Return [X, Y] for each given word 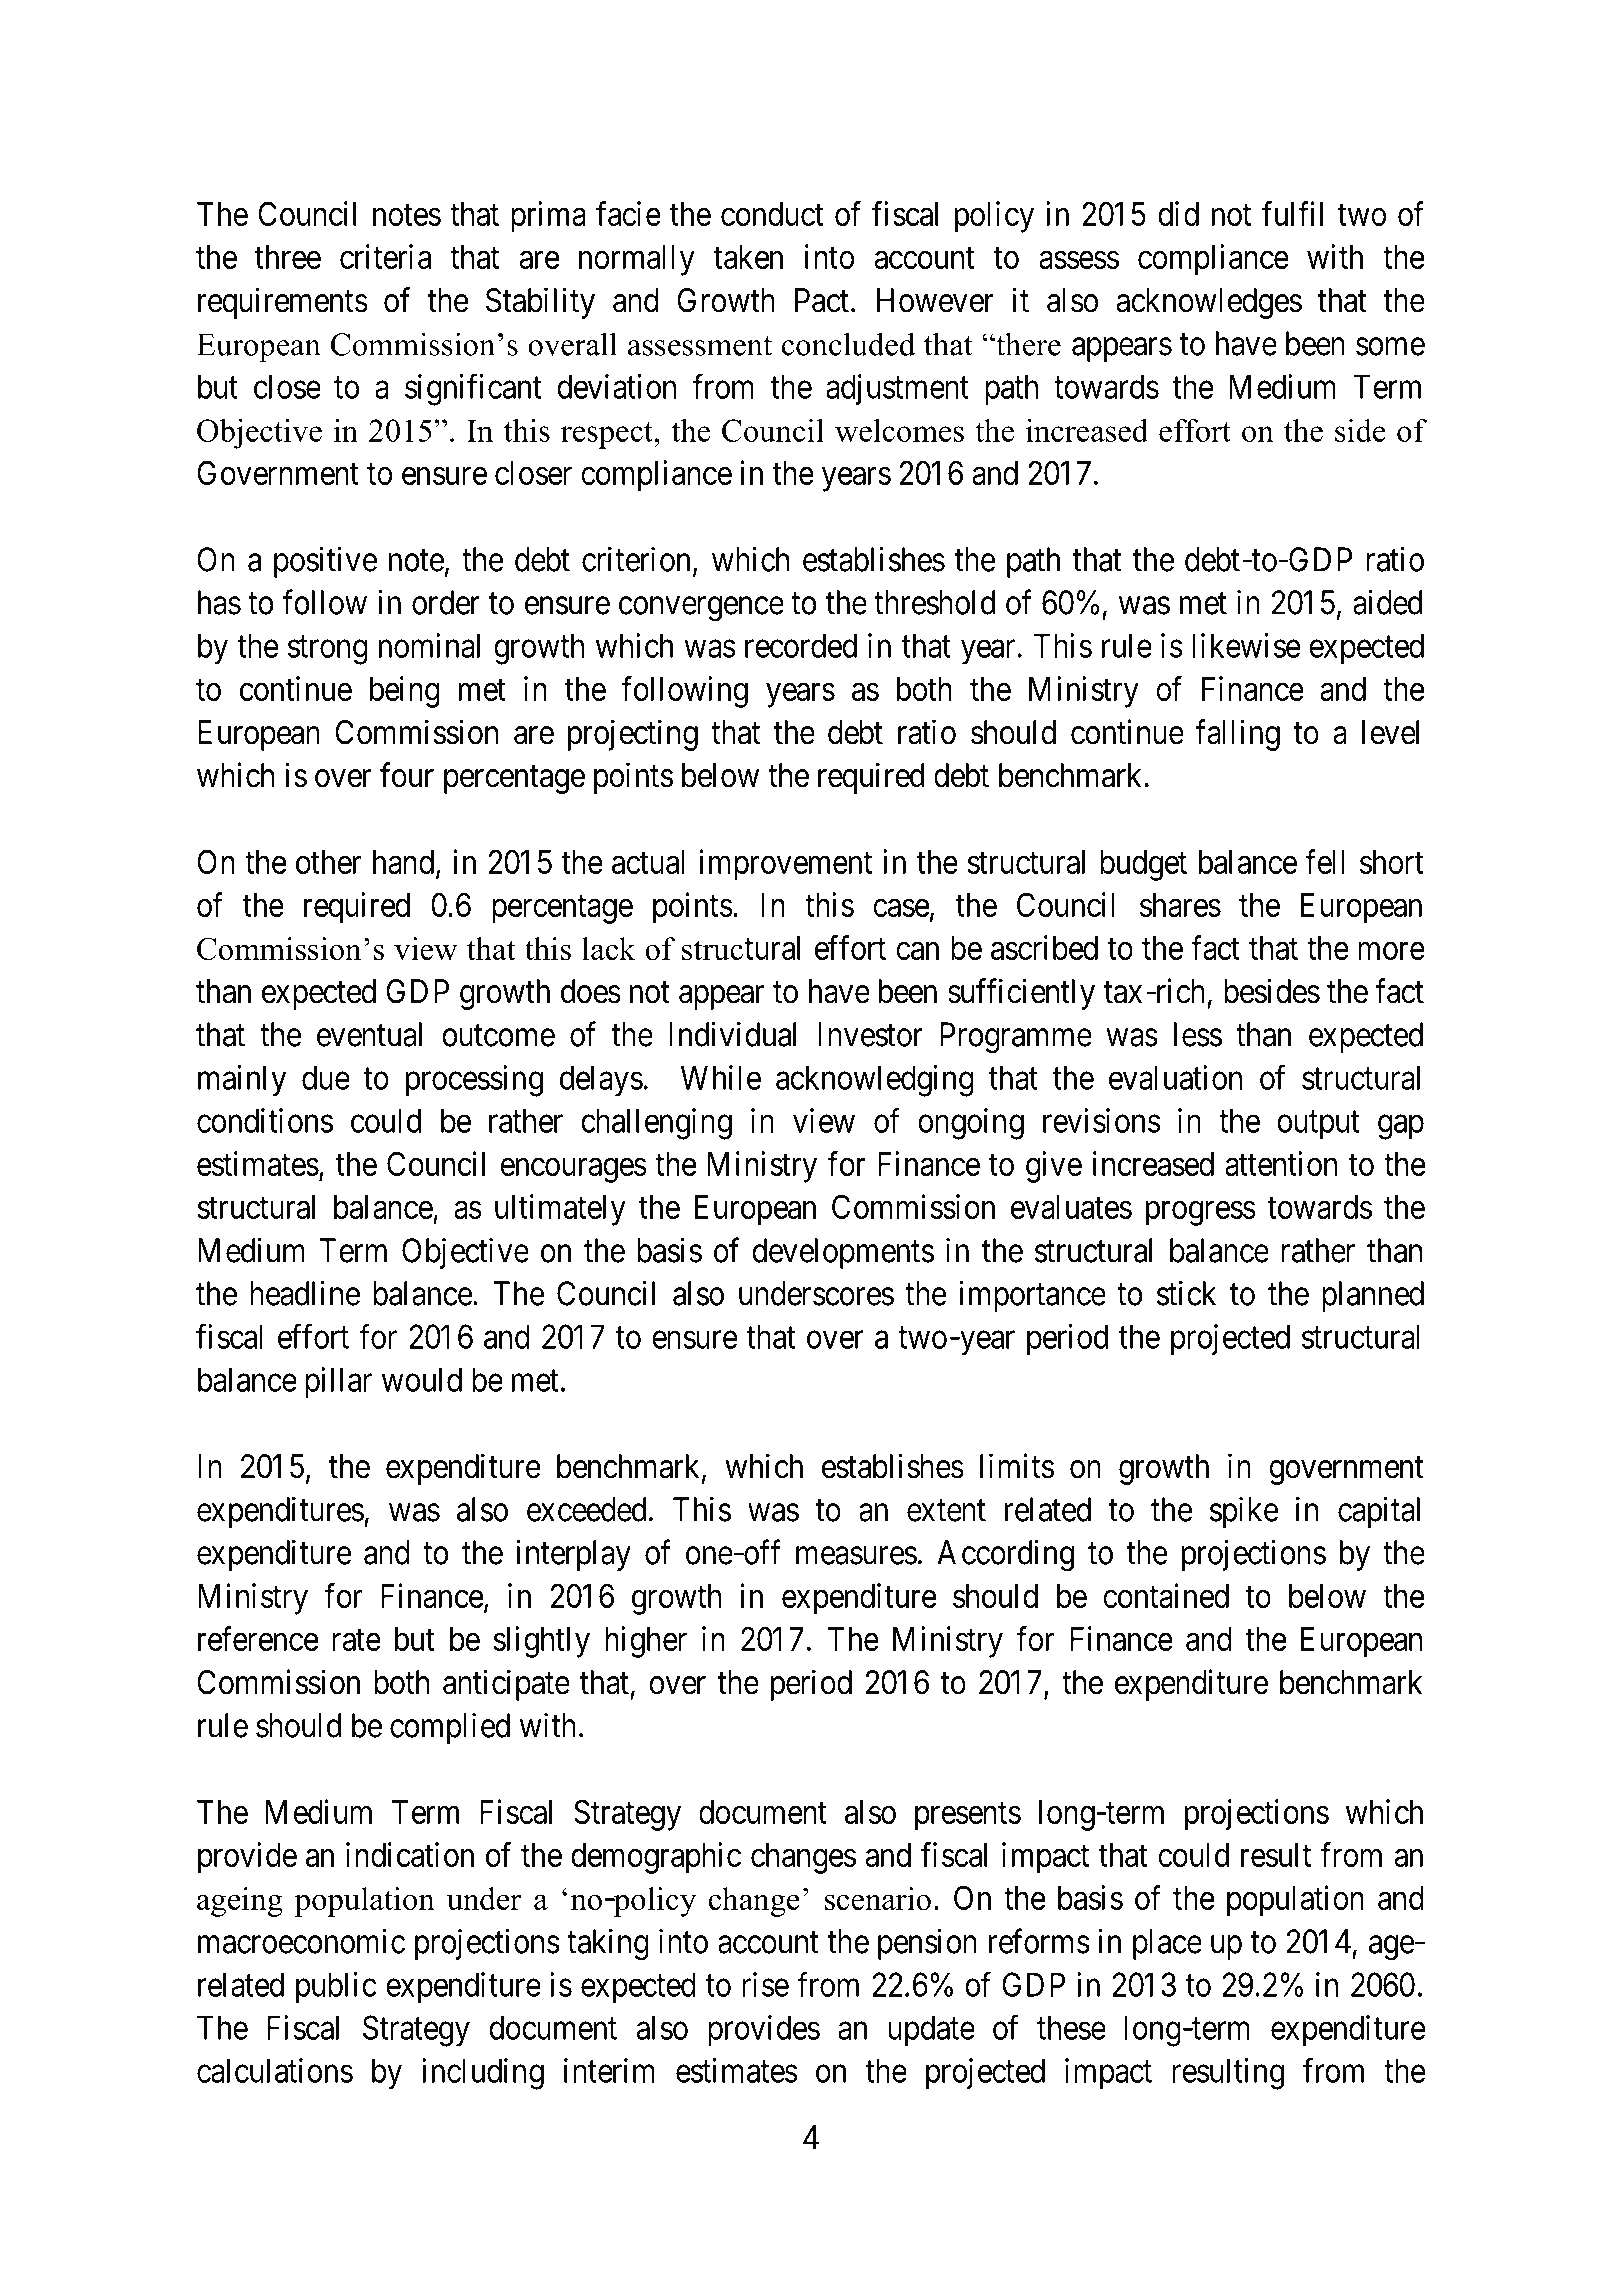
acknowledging [875, 1081]
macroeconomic [301, 1941]
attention [1281, 1163]
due [326, 1077]
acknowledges [1209, 303]
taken [748, 257]
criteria [385, 256]
